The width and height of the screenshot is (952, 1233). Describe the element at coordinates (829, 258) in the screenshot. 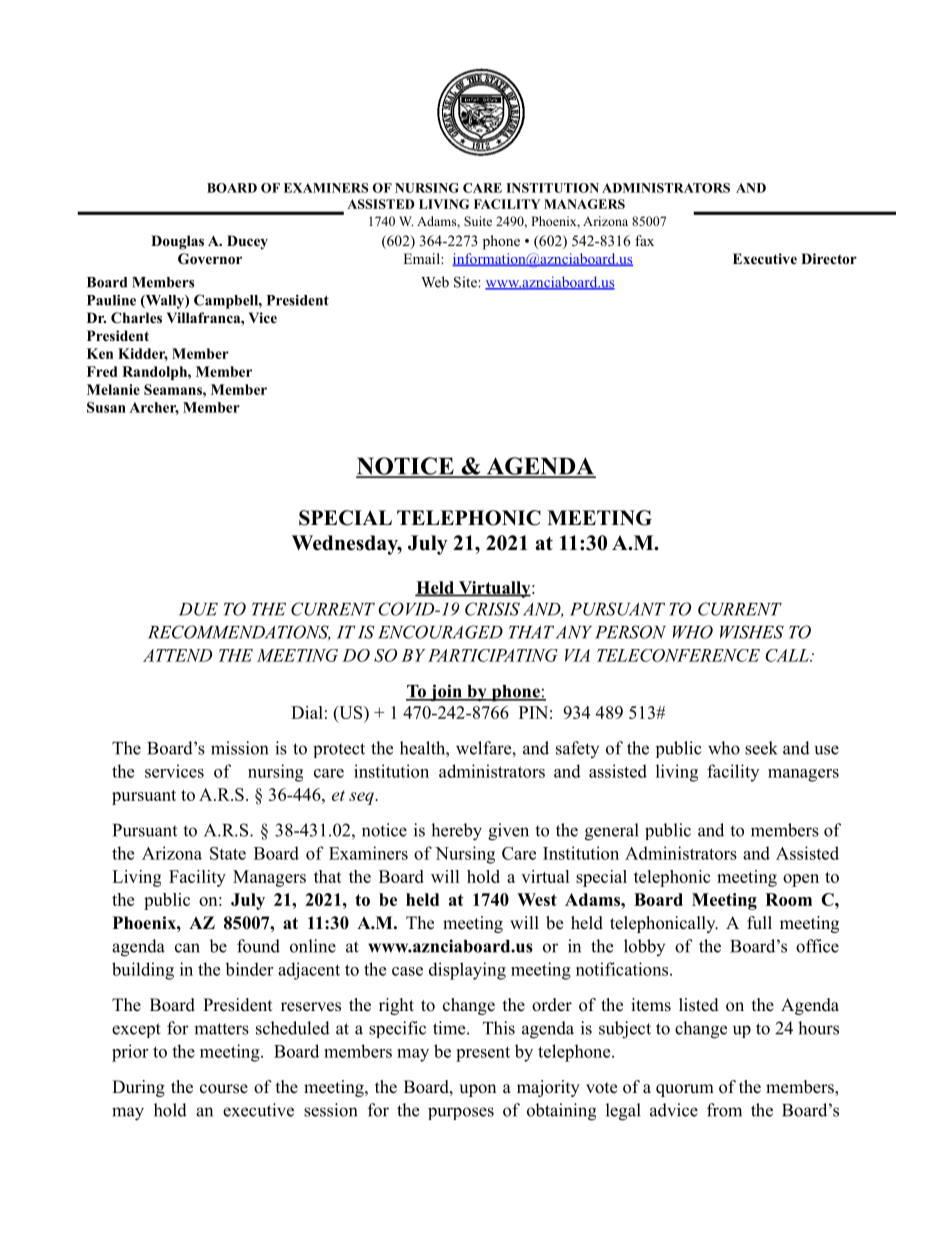

I see `Director` at that location.
